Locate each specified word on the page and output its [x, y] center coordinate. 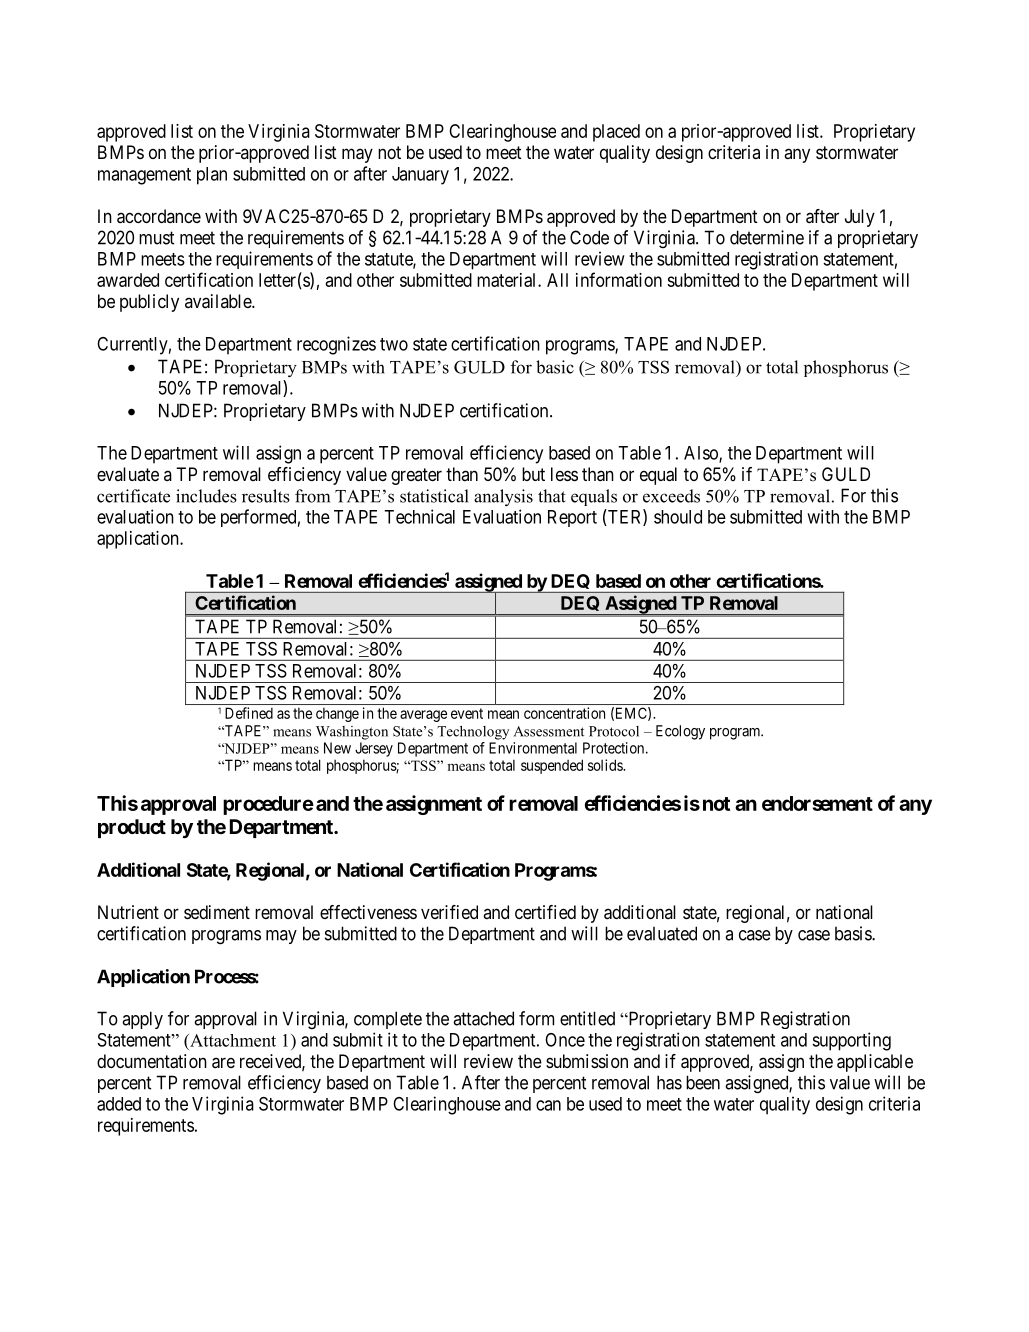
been [703, 1082]
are [223, 1063]
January [420, 176]
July [860, 218]
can [548, 1105]
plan [212, 176]
